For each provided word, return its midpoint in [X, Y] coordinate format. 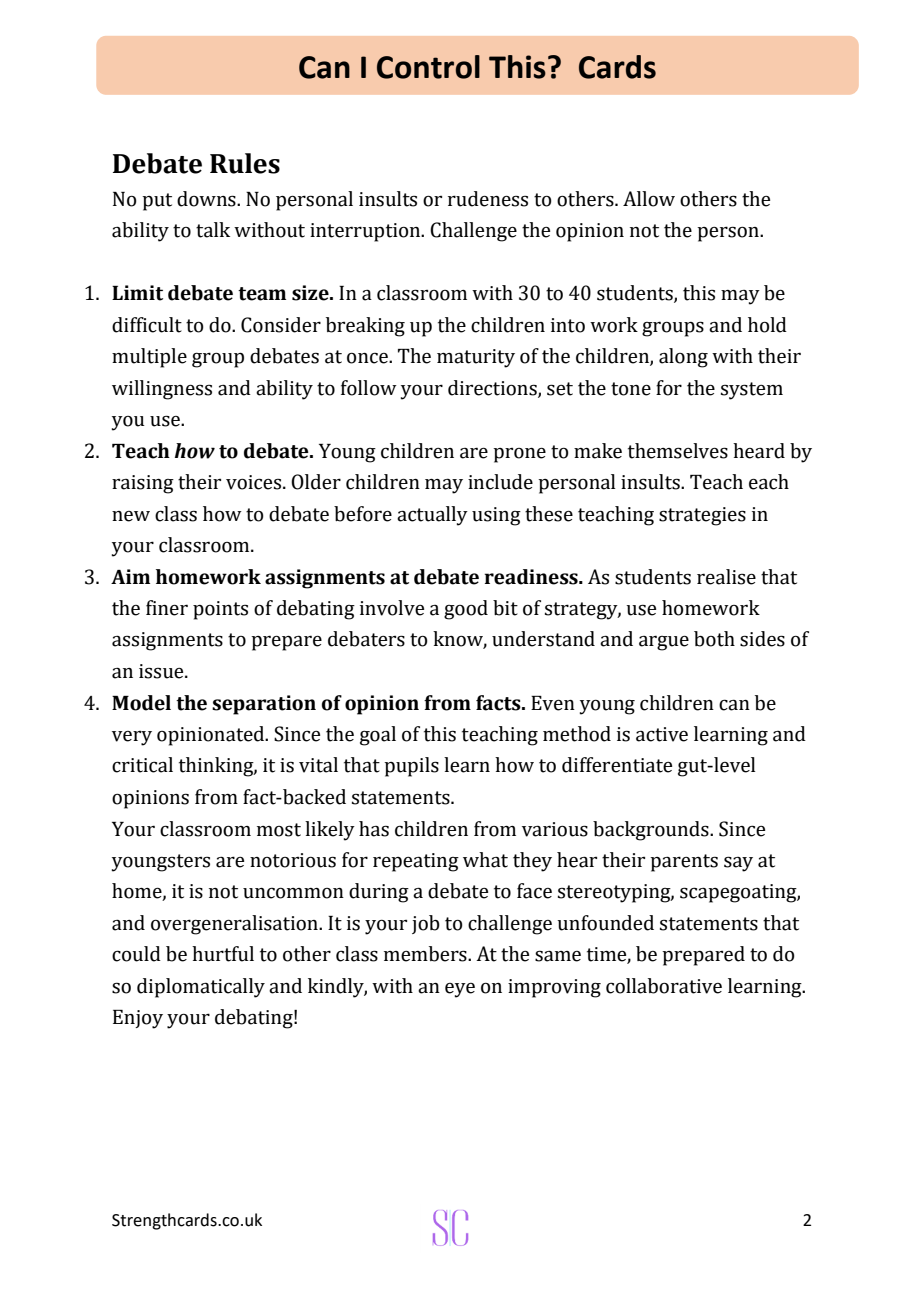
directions [493, 388]
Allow [649, 199]
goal [378, 736]
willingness [162, 390]
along [683, 358]
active [662, 734]
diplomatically [201, 988]
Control [428, 67]
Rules [245, 163]
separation [264, 705]
